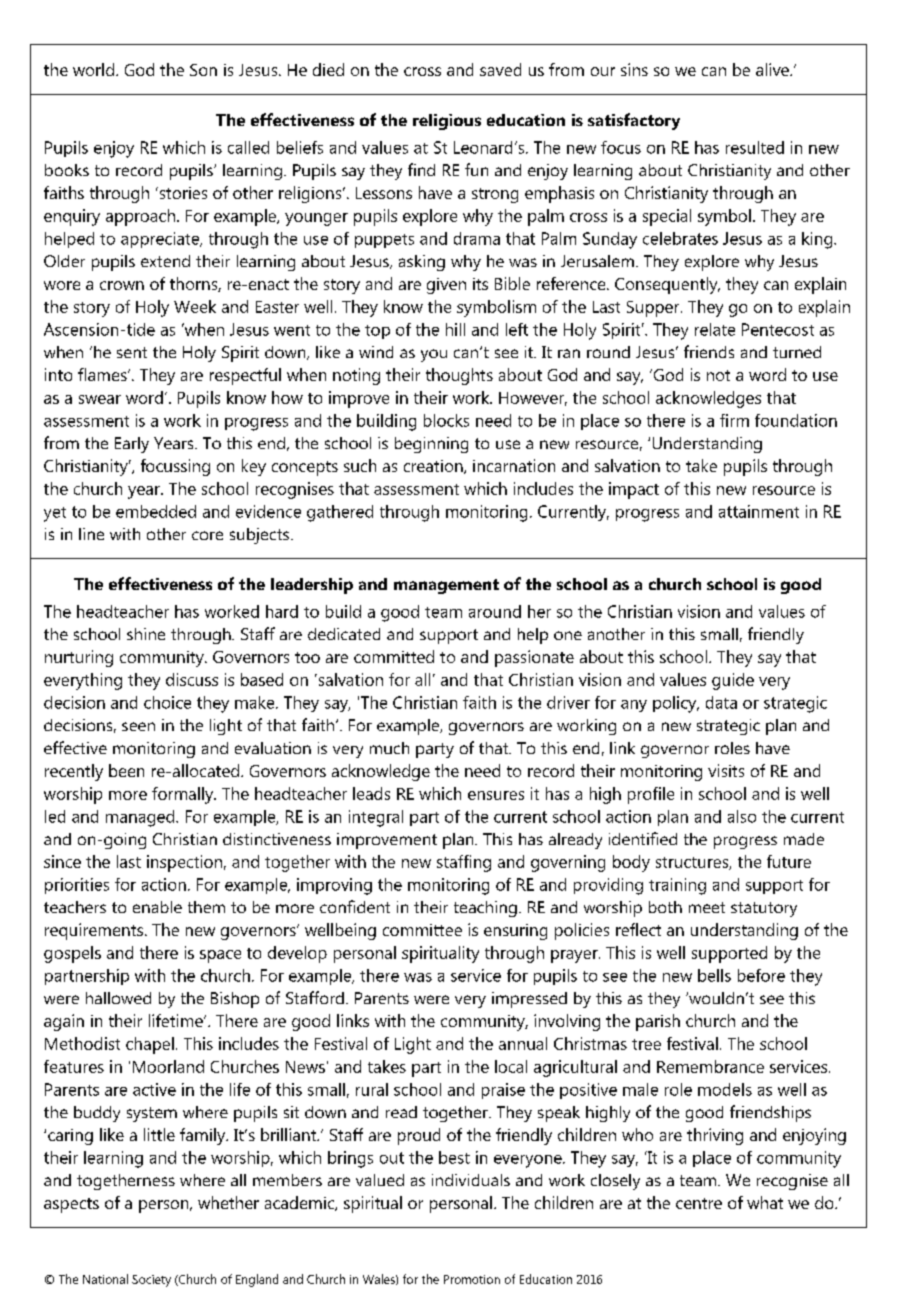  I want to click on firm, so click(734, 420).
